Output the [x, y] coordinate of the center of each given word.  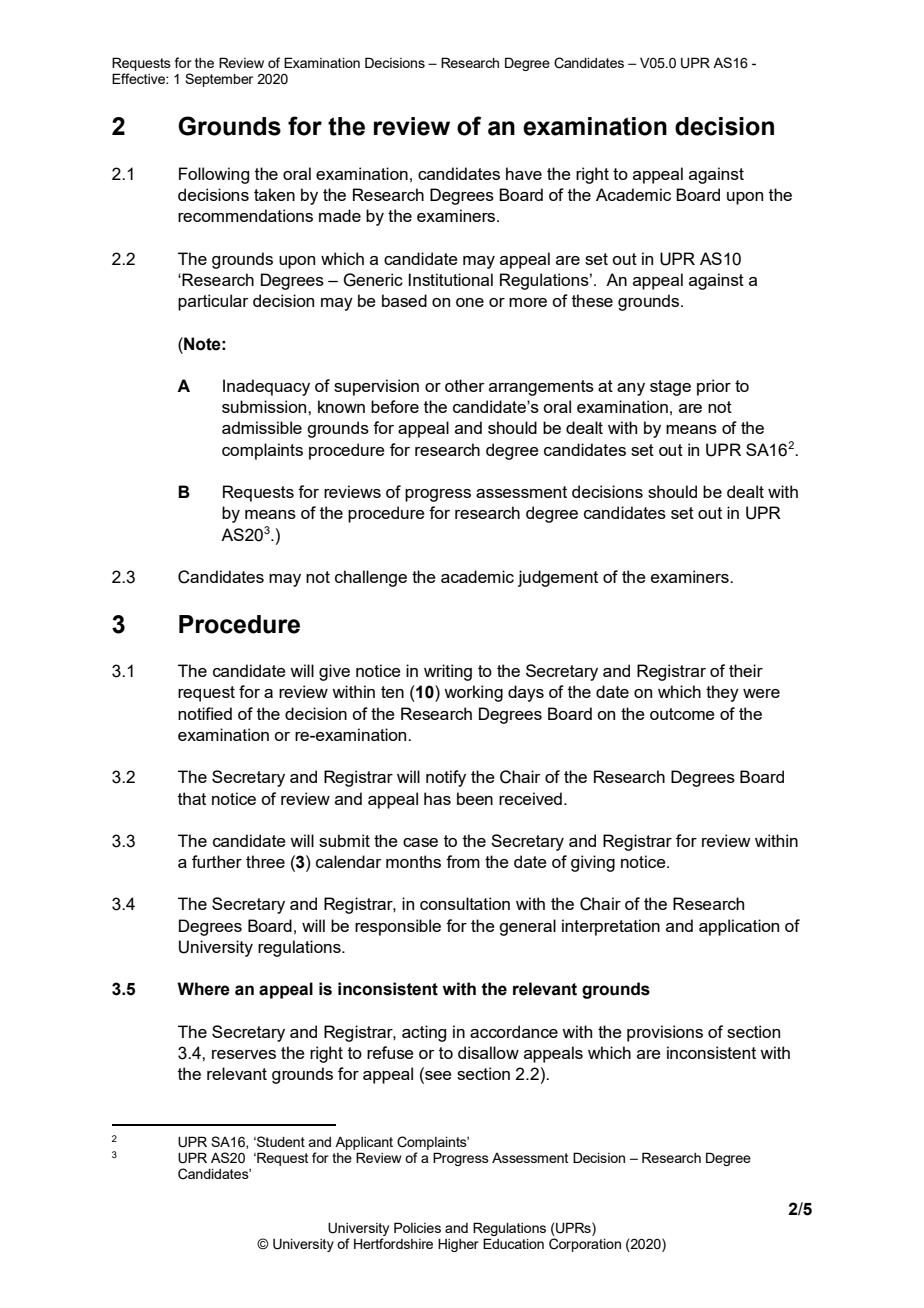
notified [205, 713]
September [219, 80]
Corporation [585, 1245]
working [473, 693]
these [592, 300]
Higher [458, 1245]
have [524, 173]
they [722, 693]
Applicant [364, 1143]
